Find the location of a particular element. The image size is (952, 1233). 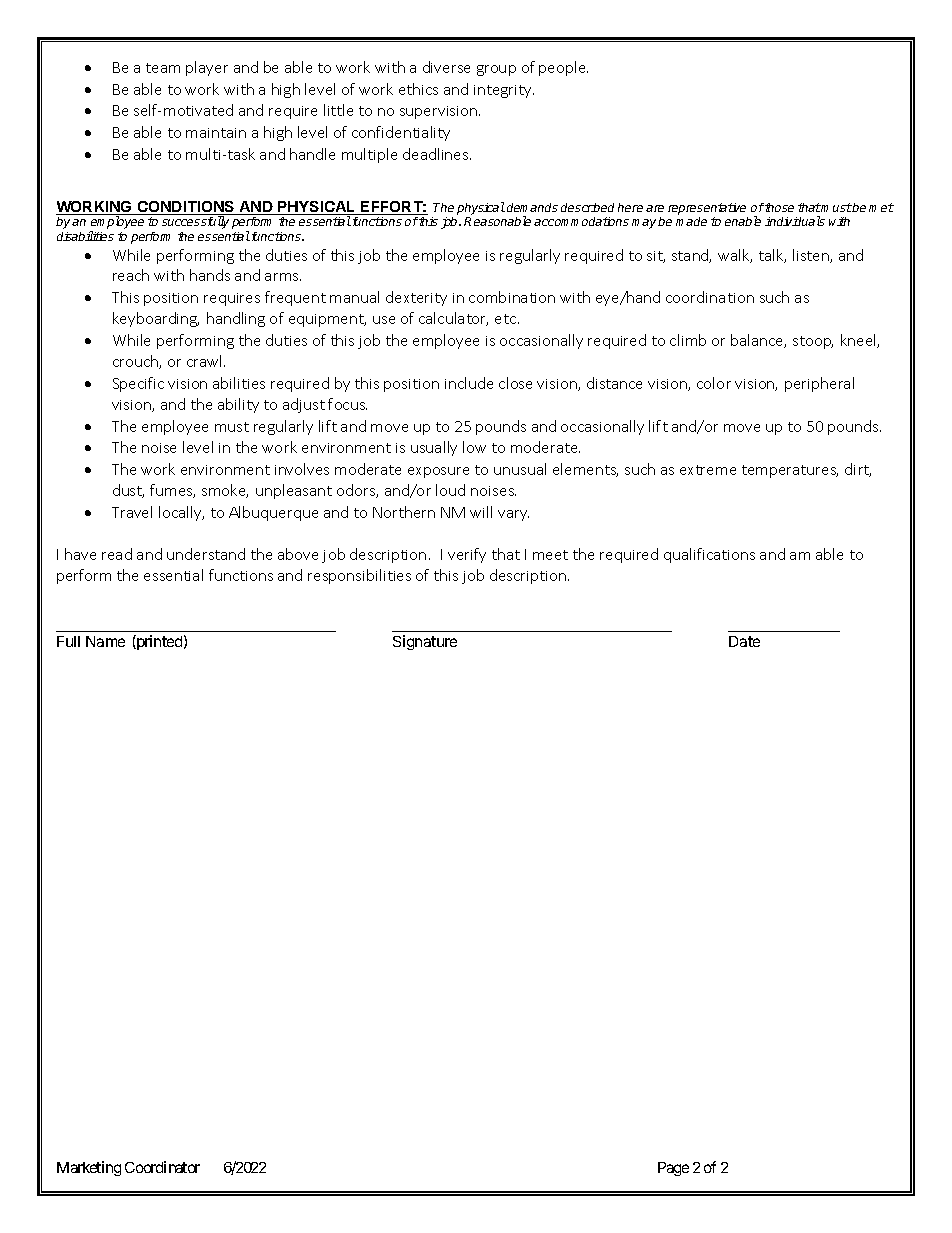

integrity is located at coordinates (504, 91).
